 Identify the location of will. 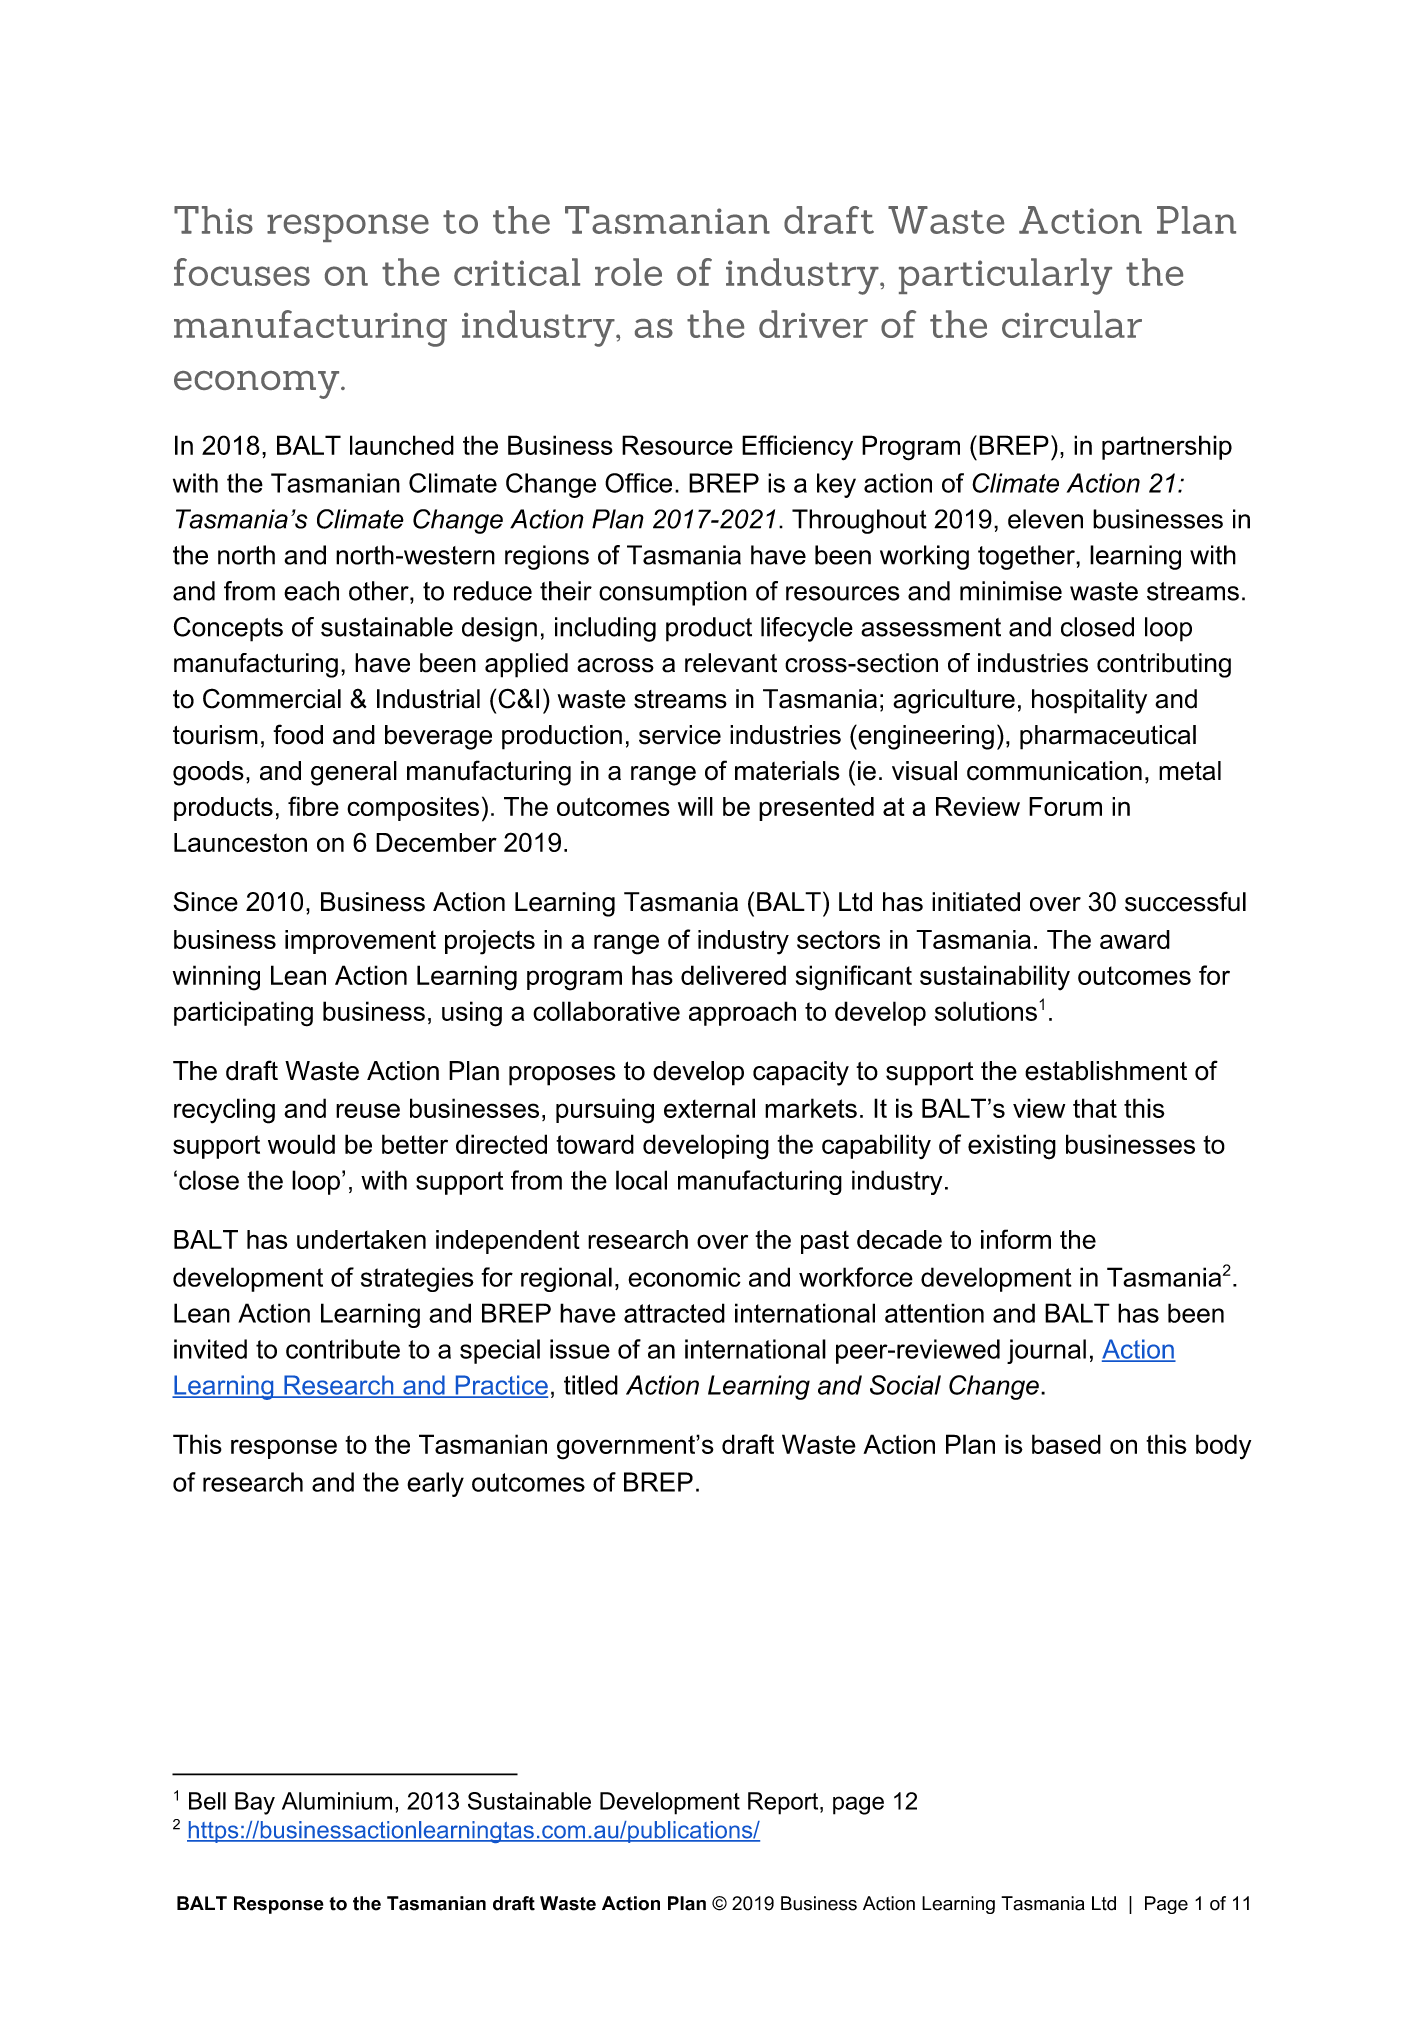
(695, 806).
